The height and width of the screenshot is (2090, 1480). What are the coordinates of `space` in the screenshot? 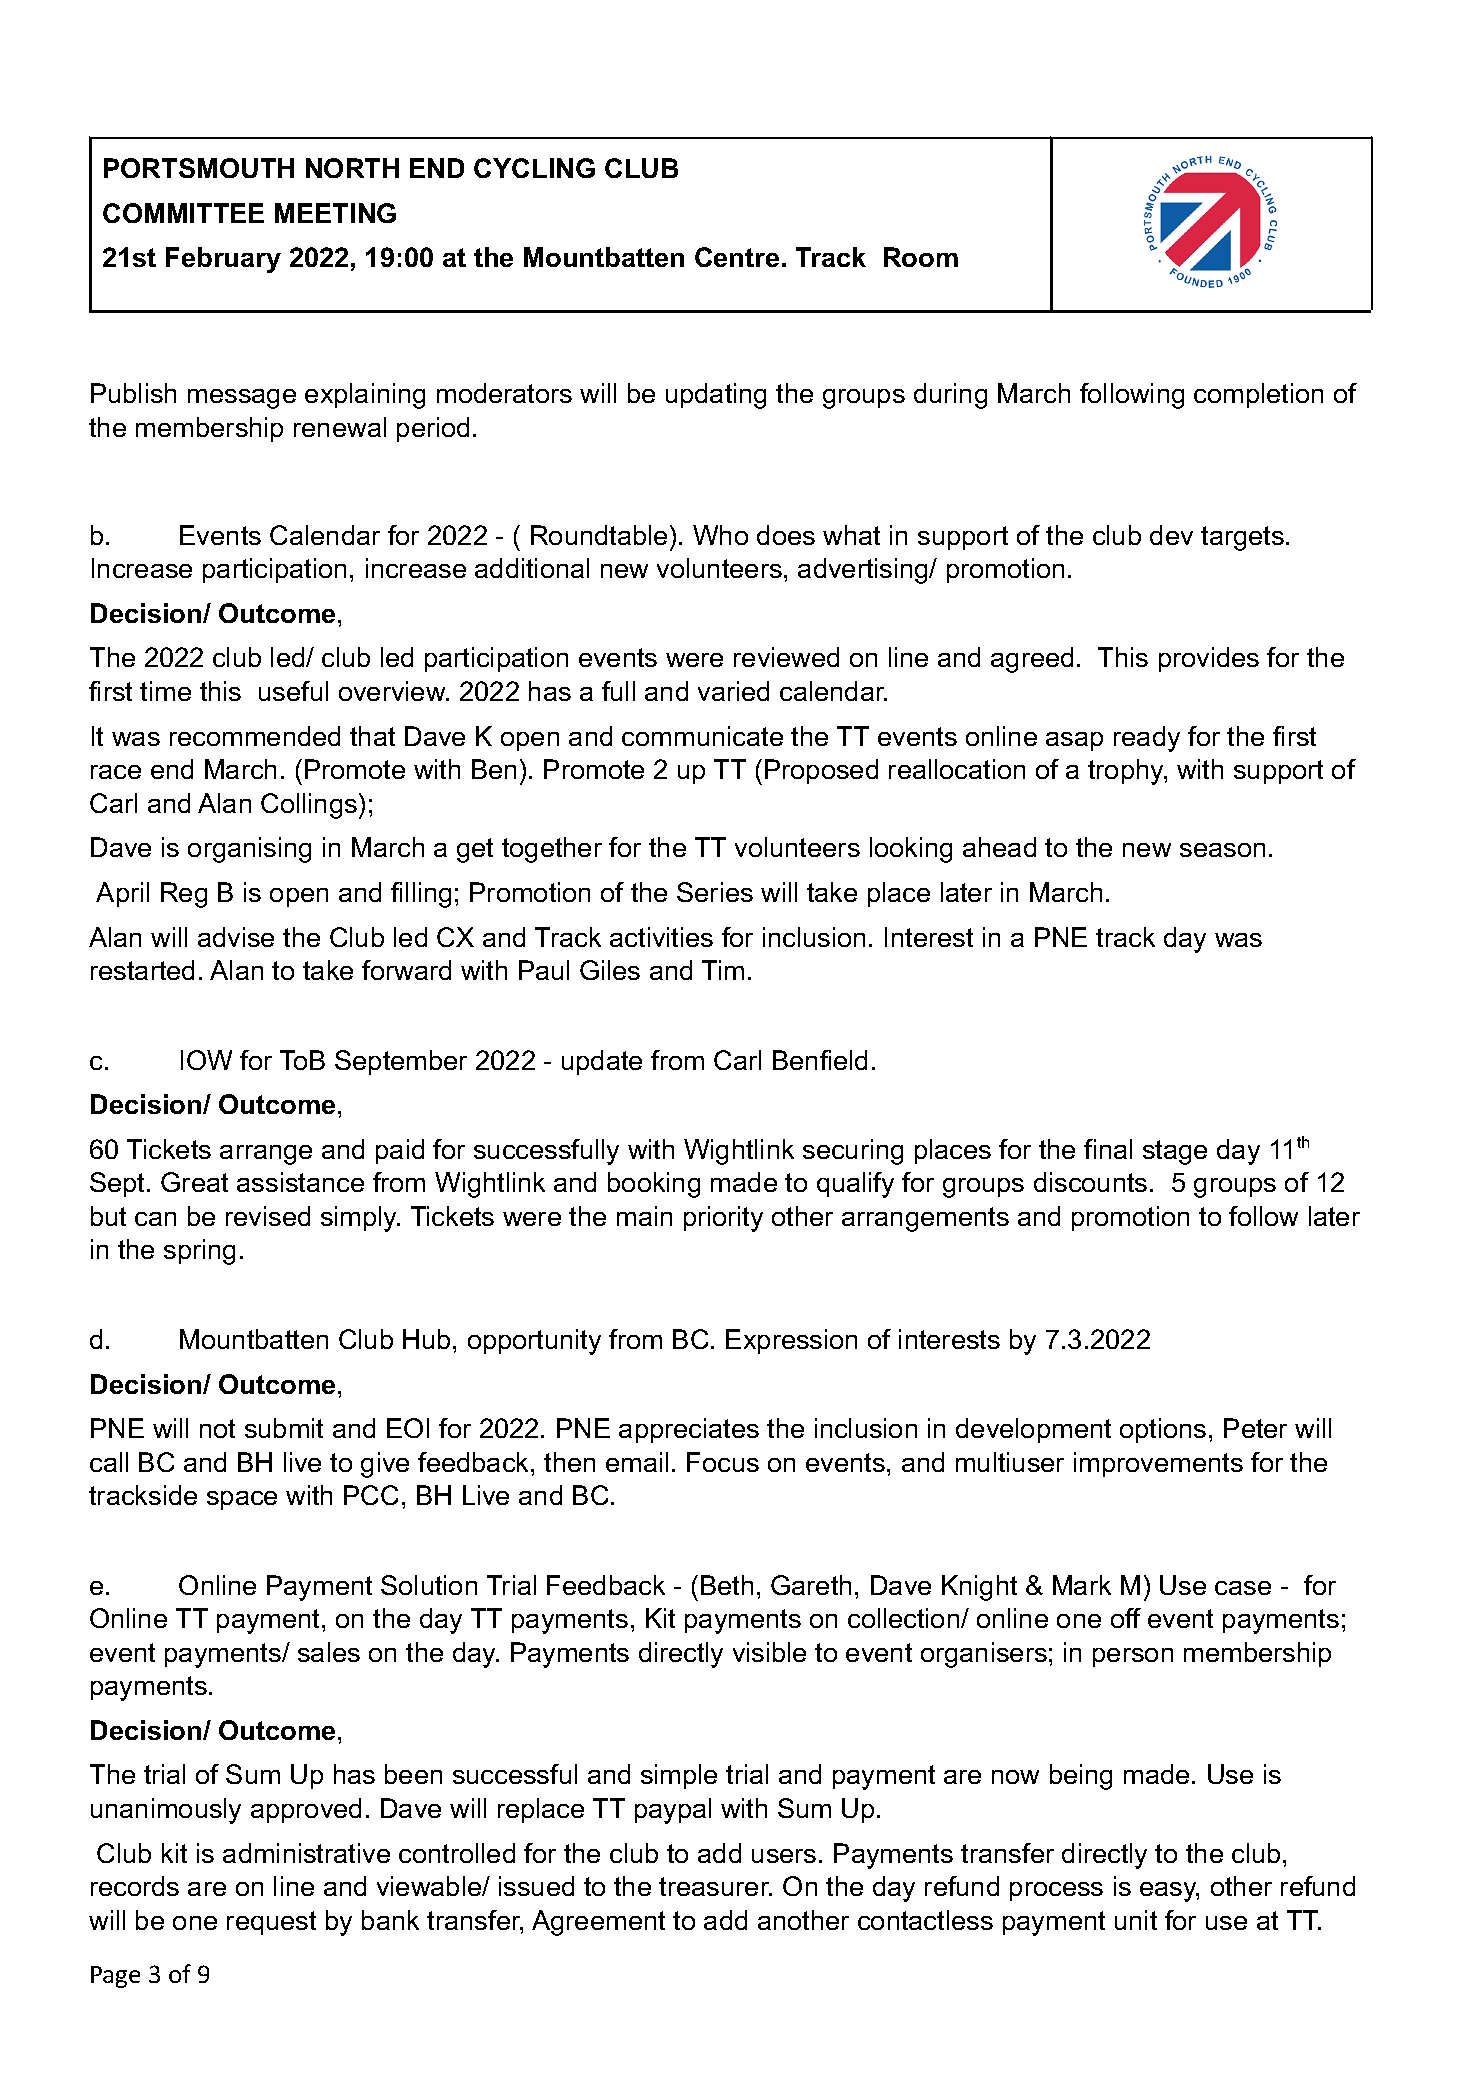 It's located at (242, 1500).
